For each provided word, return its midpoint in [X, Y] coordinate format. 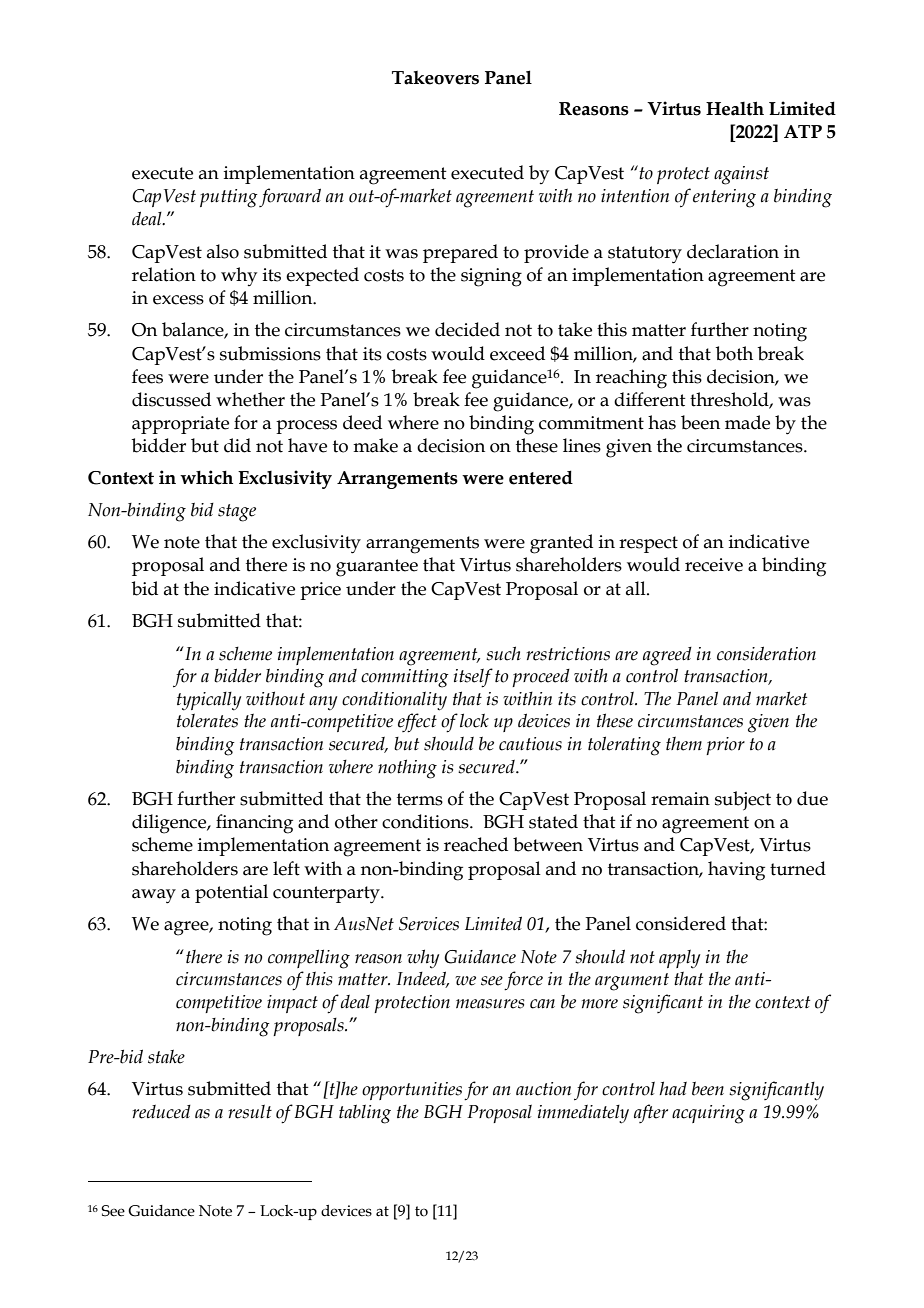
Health [735, 108]
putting [229, 198]
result [250, 1111]
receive [714, 565]
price [320, 591]
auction [543, 1089]
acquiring [708, 1114]
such [503, 653]
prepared [460, 253]
